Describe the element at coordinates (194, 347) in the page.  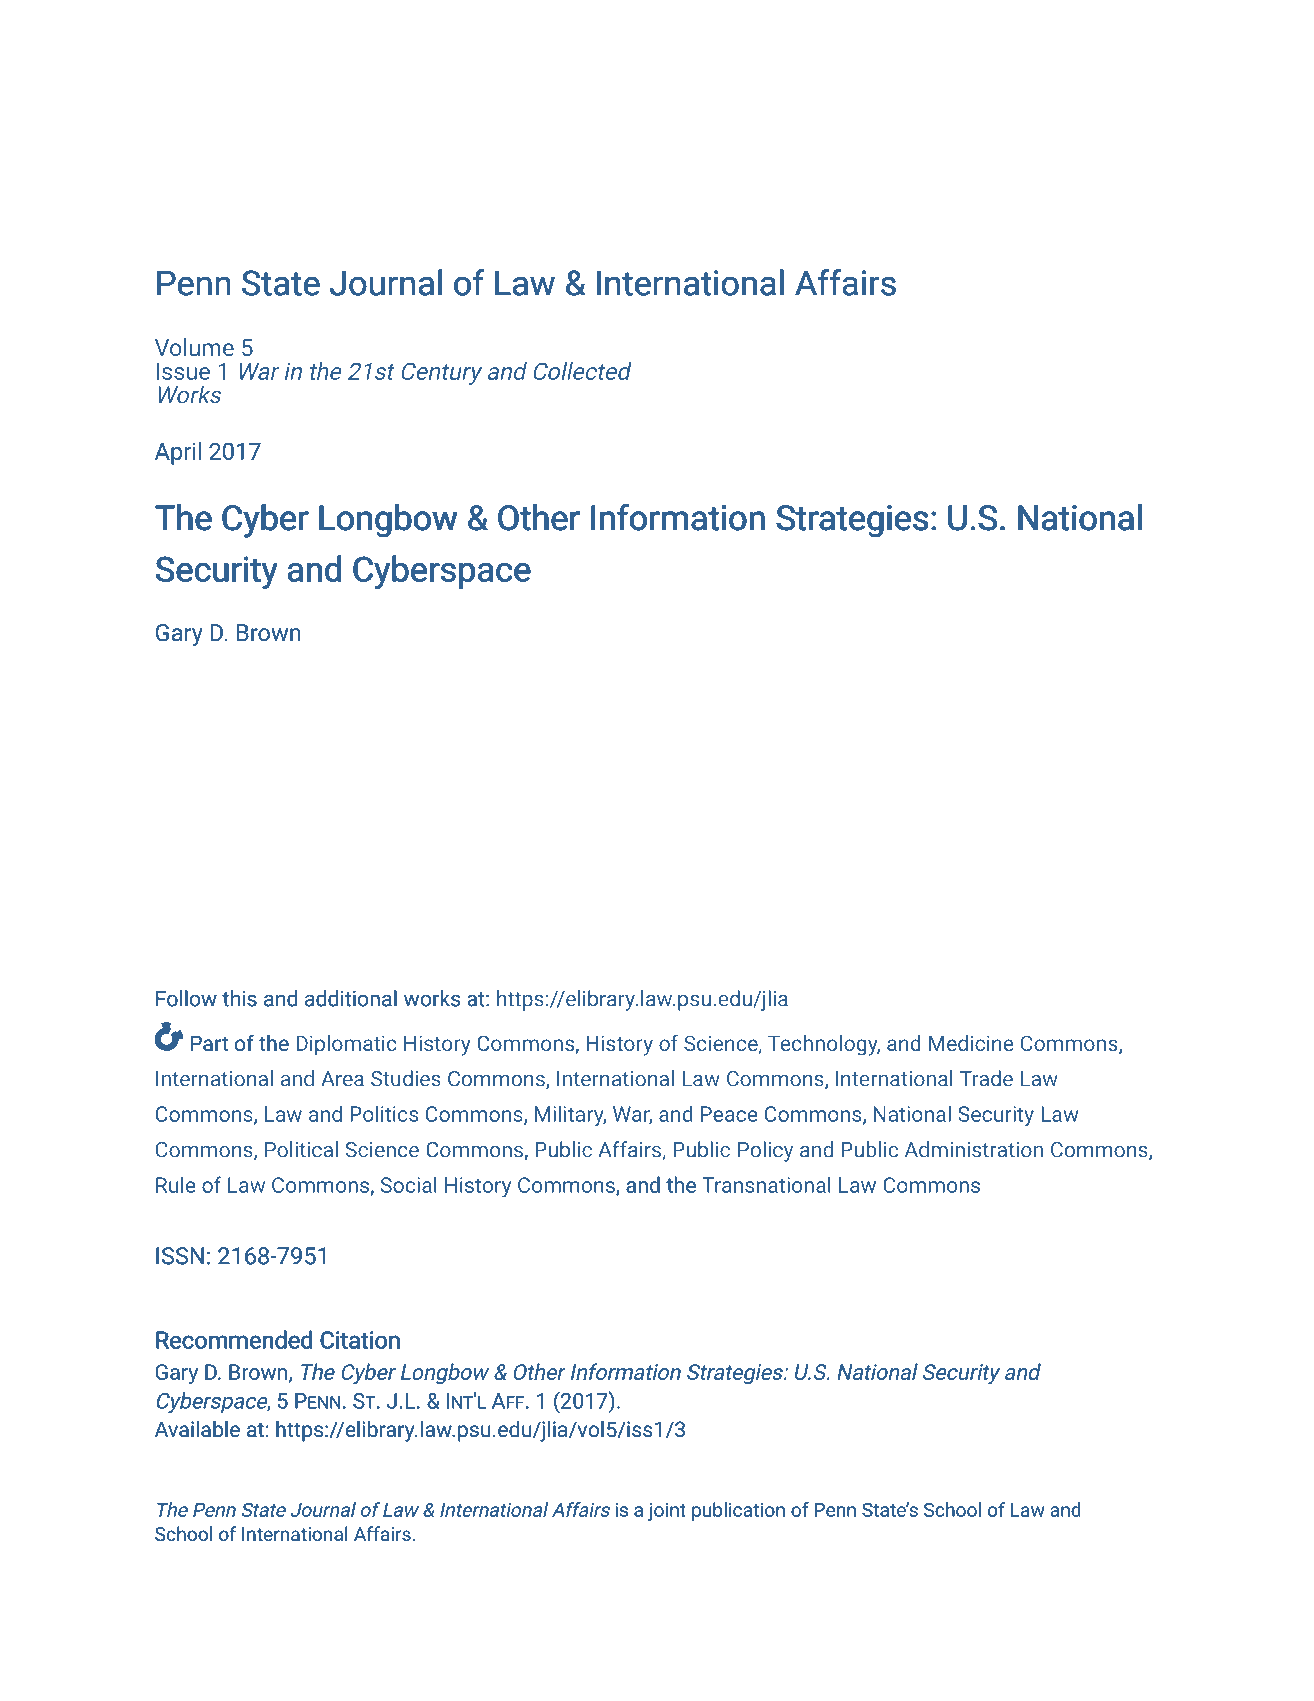
I see `Volume` at that location.
